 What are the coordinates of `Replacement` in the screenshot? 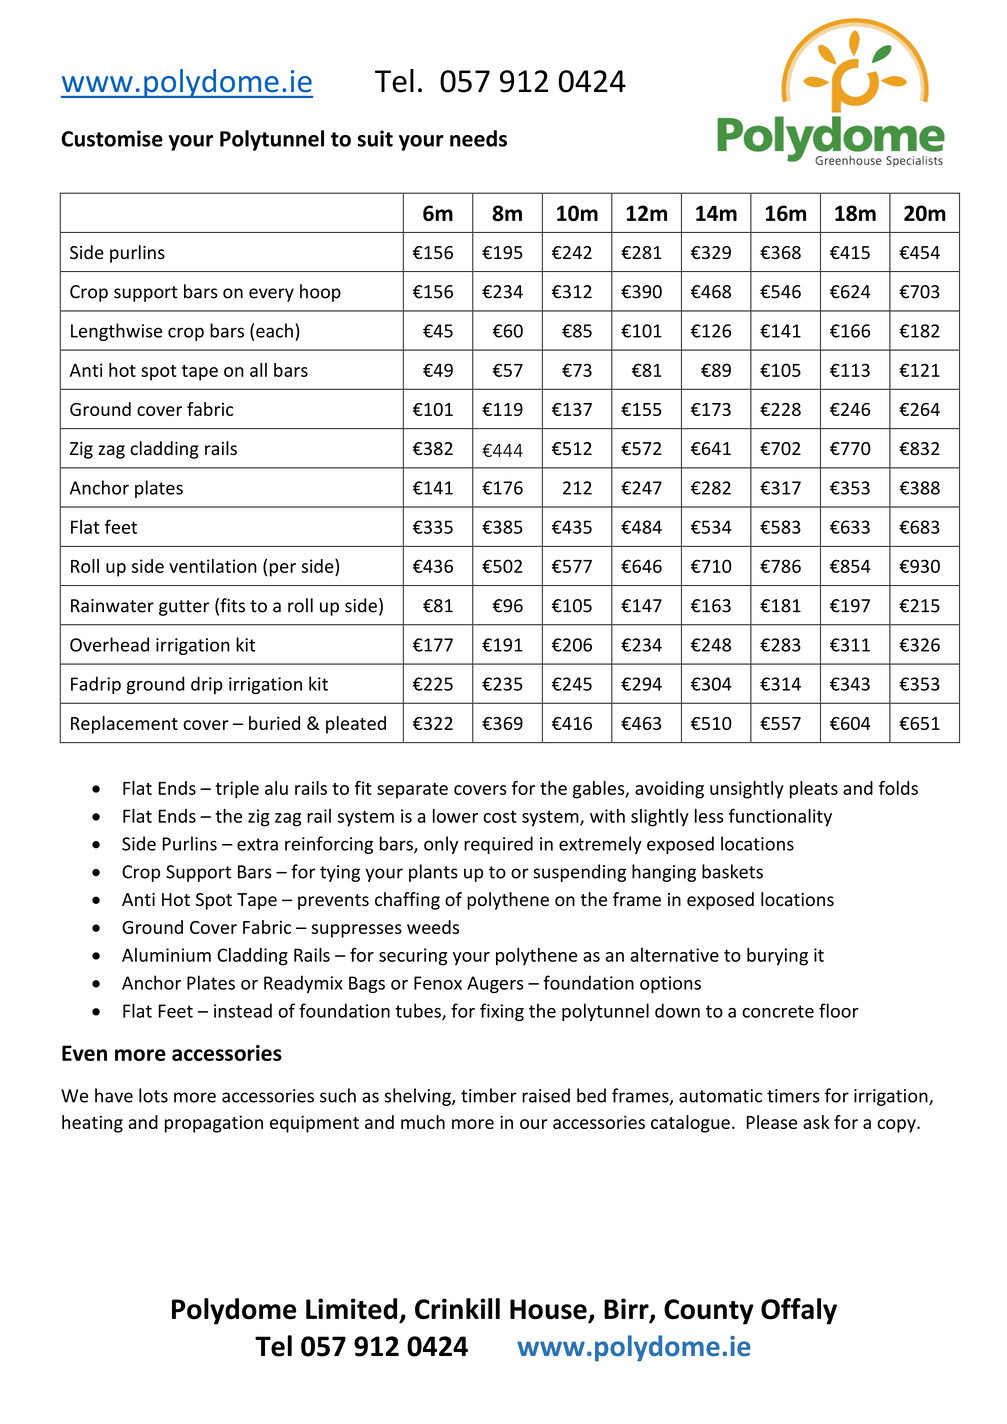 It's located at (124, 725).
